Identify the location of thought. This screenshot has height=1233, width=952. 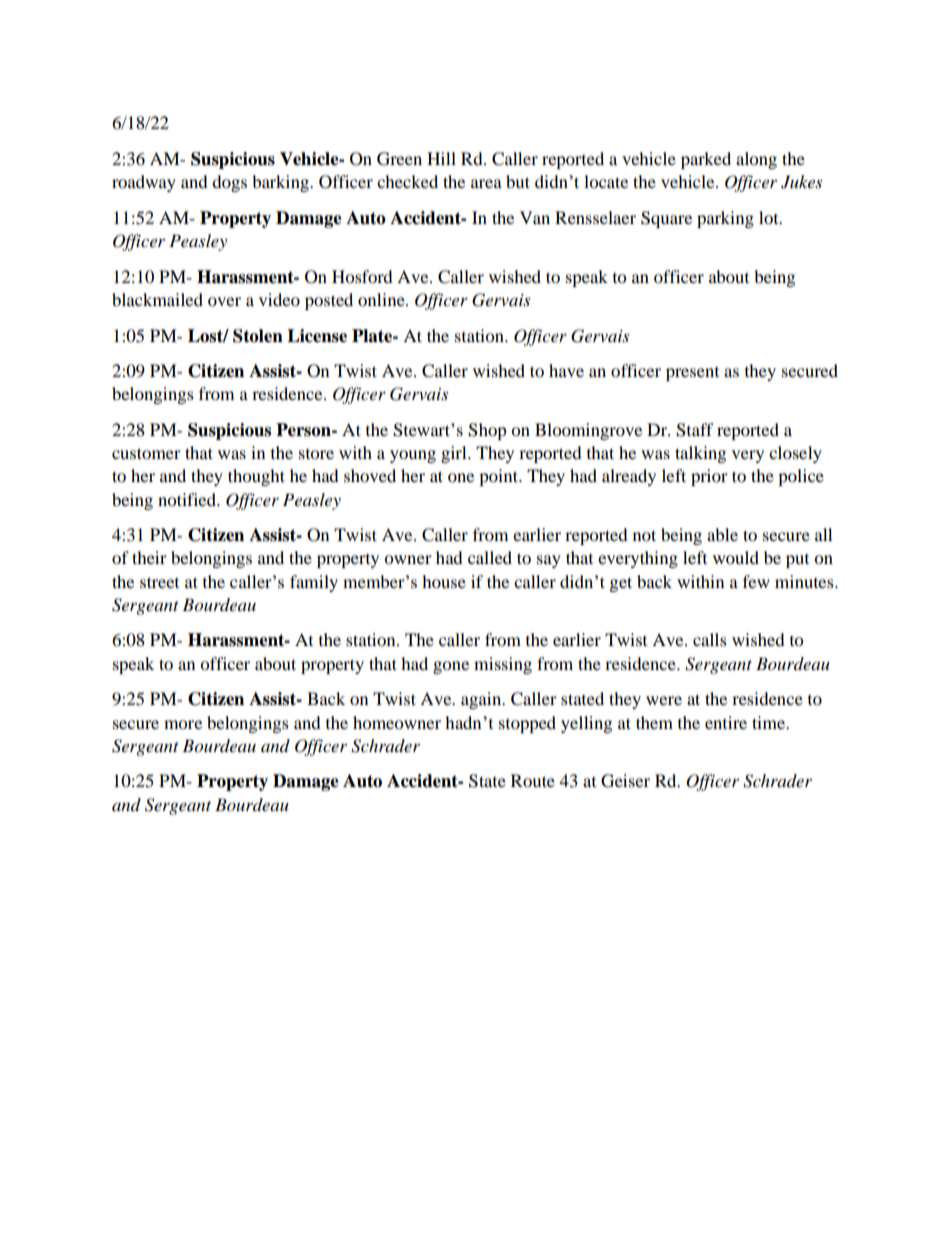
(256, 477).
